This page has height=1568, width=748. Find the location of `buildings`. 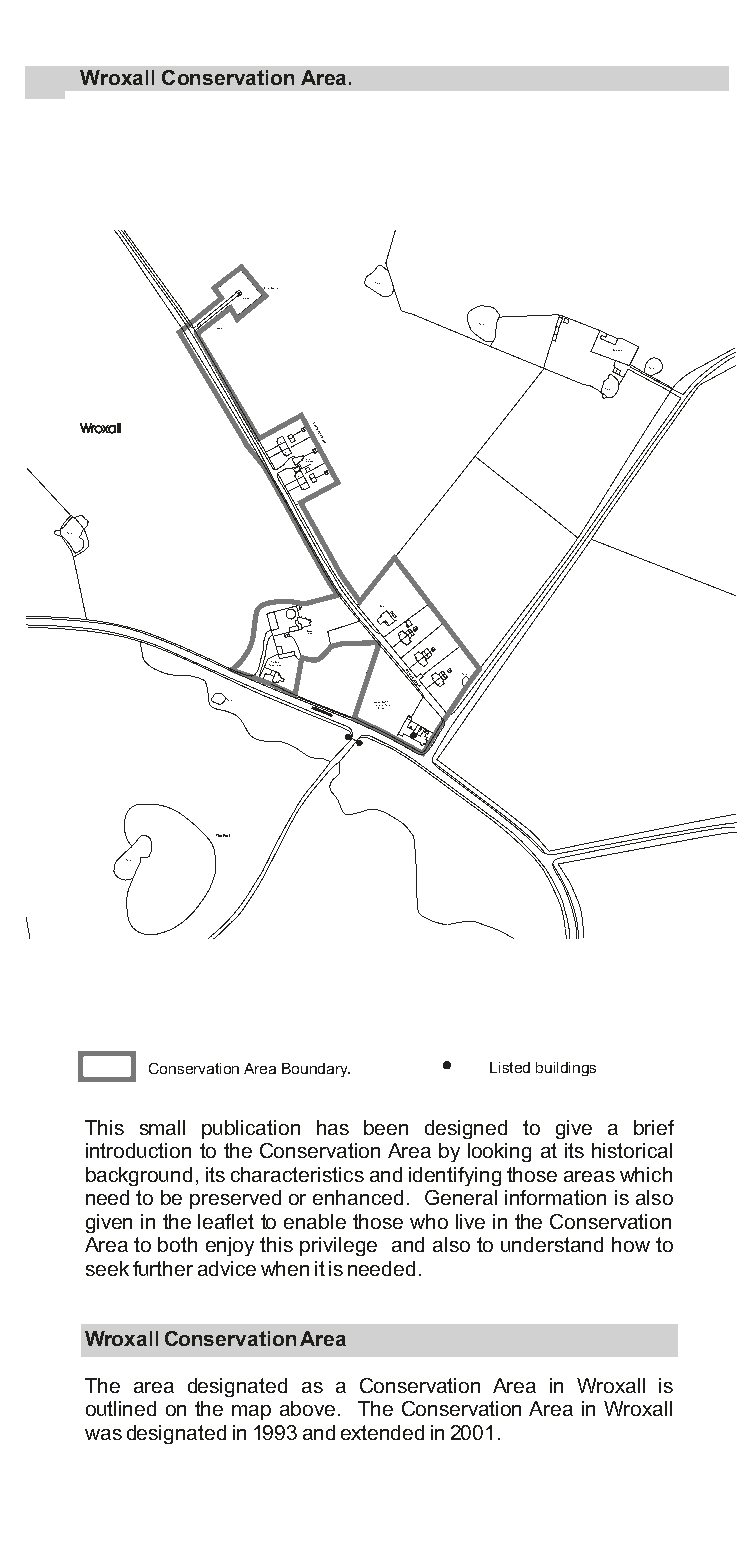

buildings is located at coordinates (566, 1069).
